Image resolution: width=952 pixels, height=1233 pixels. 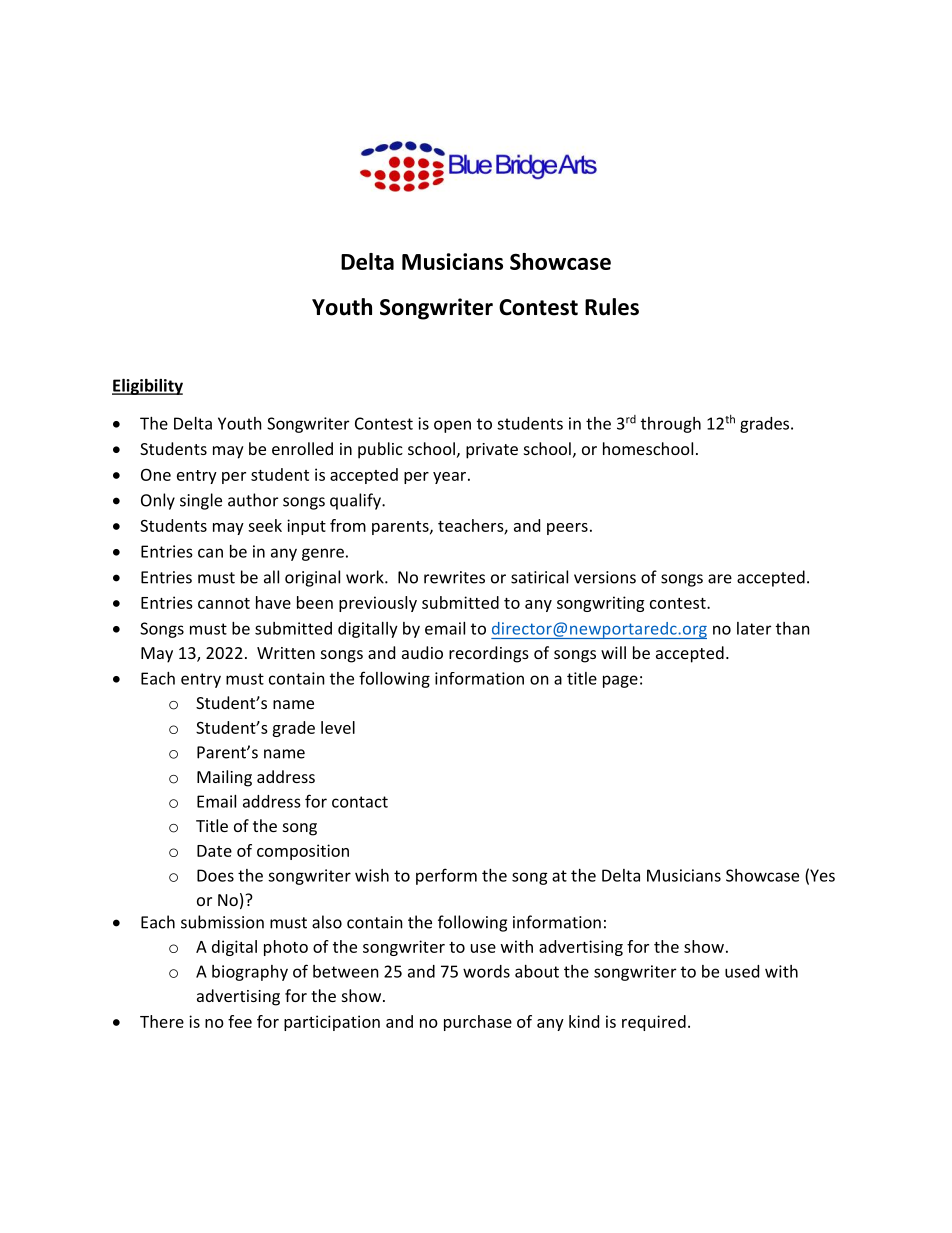 What do you see at coordinates (360, 802) in the screenshot?
I see `contact` at bounding box center [360, 802].
